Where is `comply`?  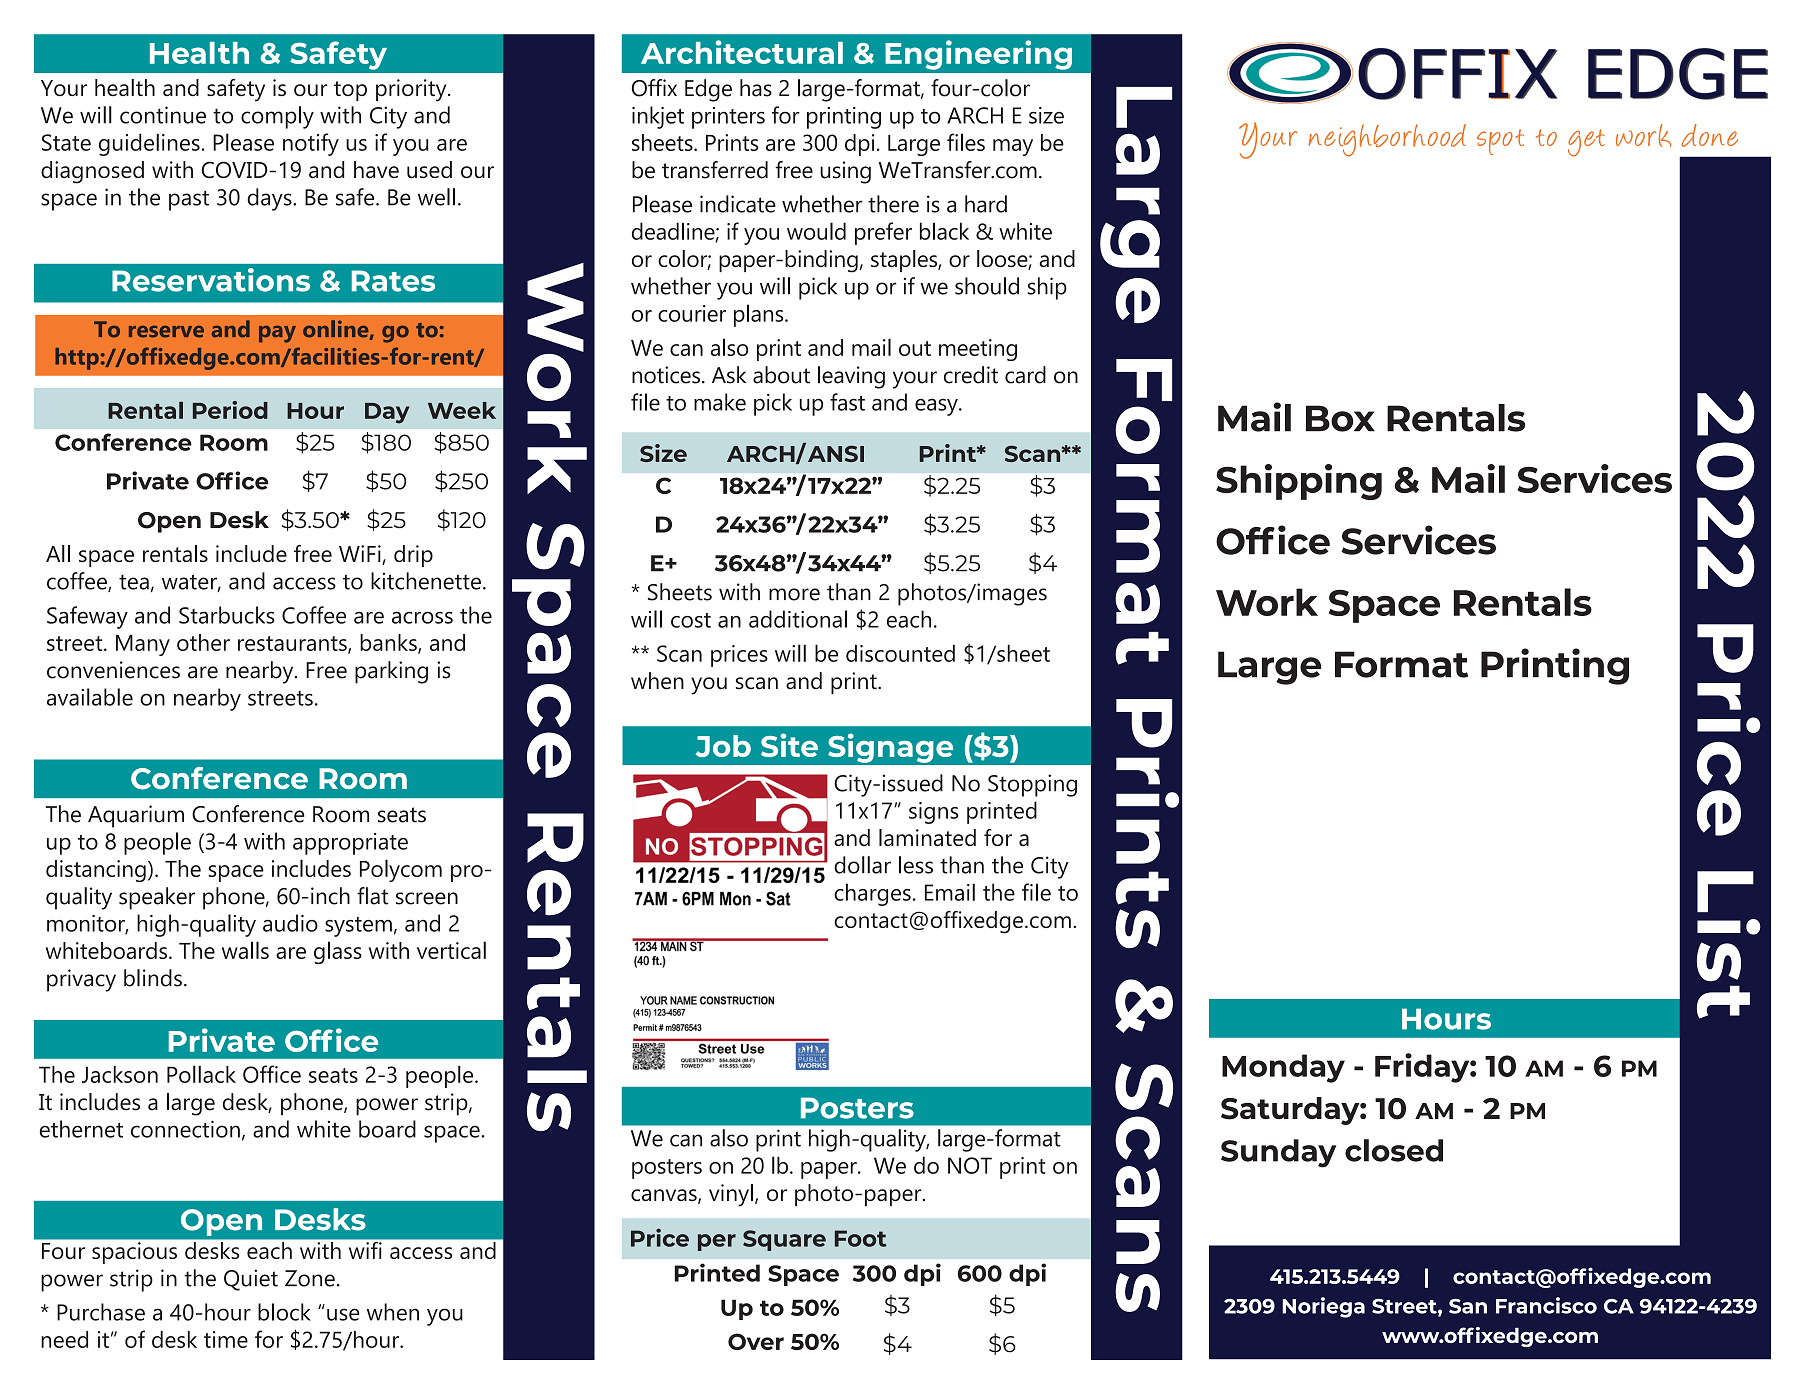 comply is located at coordinates (277, 117).
